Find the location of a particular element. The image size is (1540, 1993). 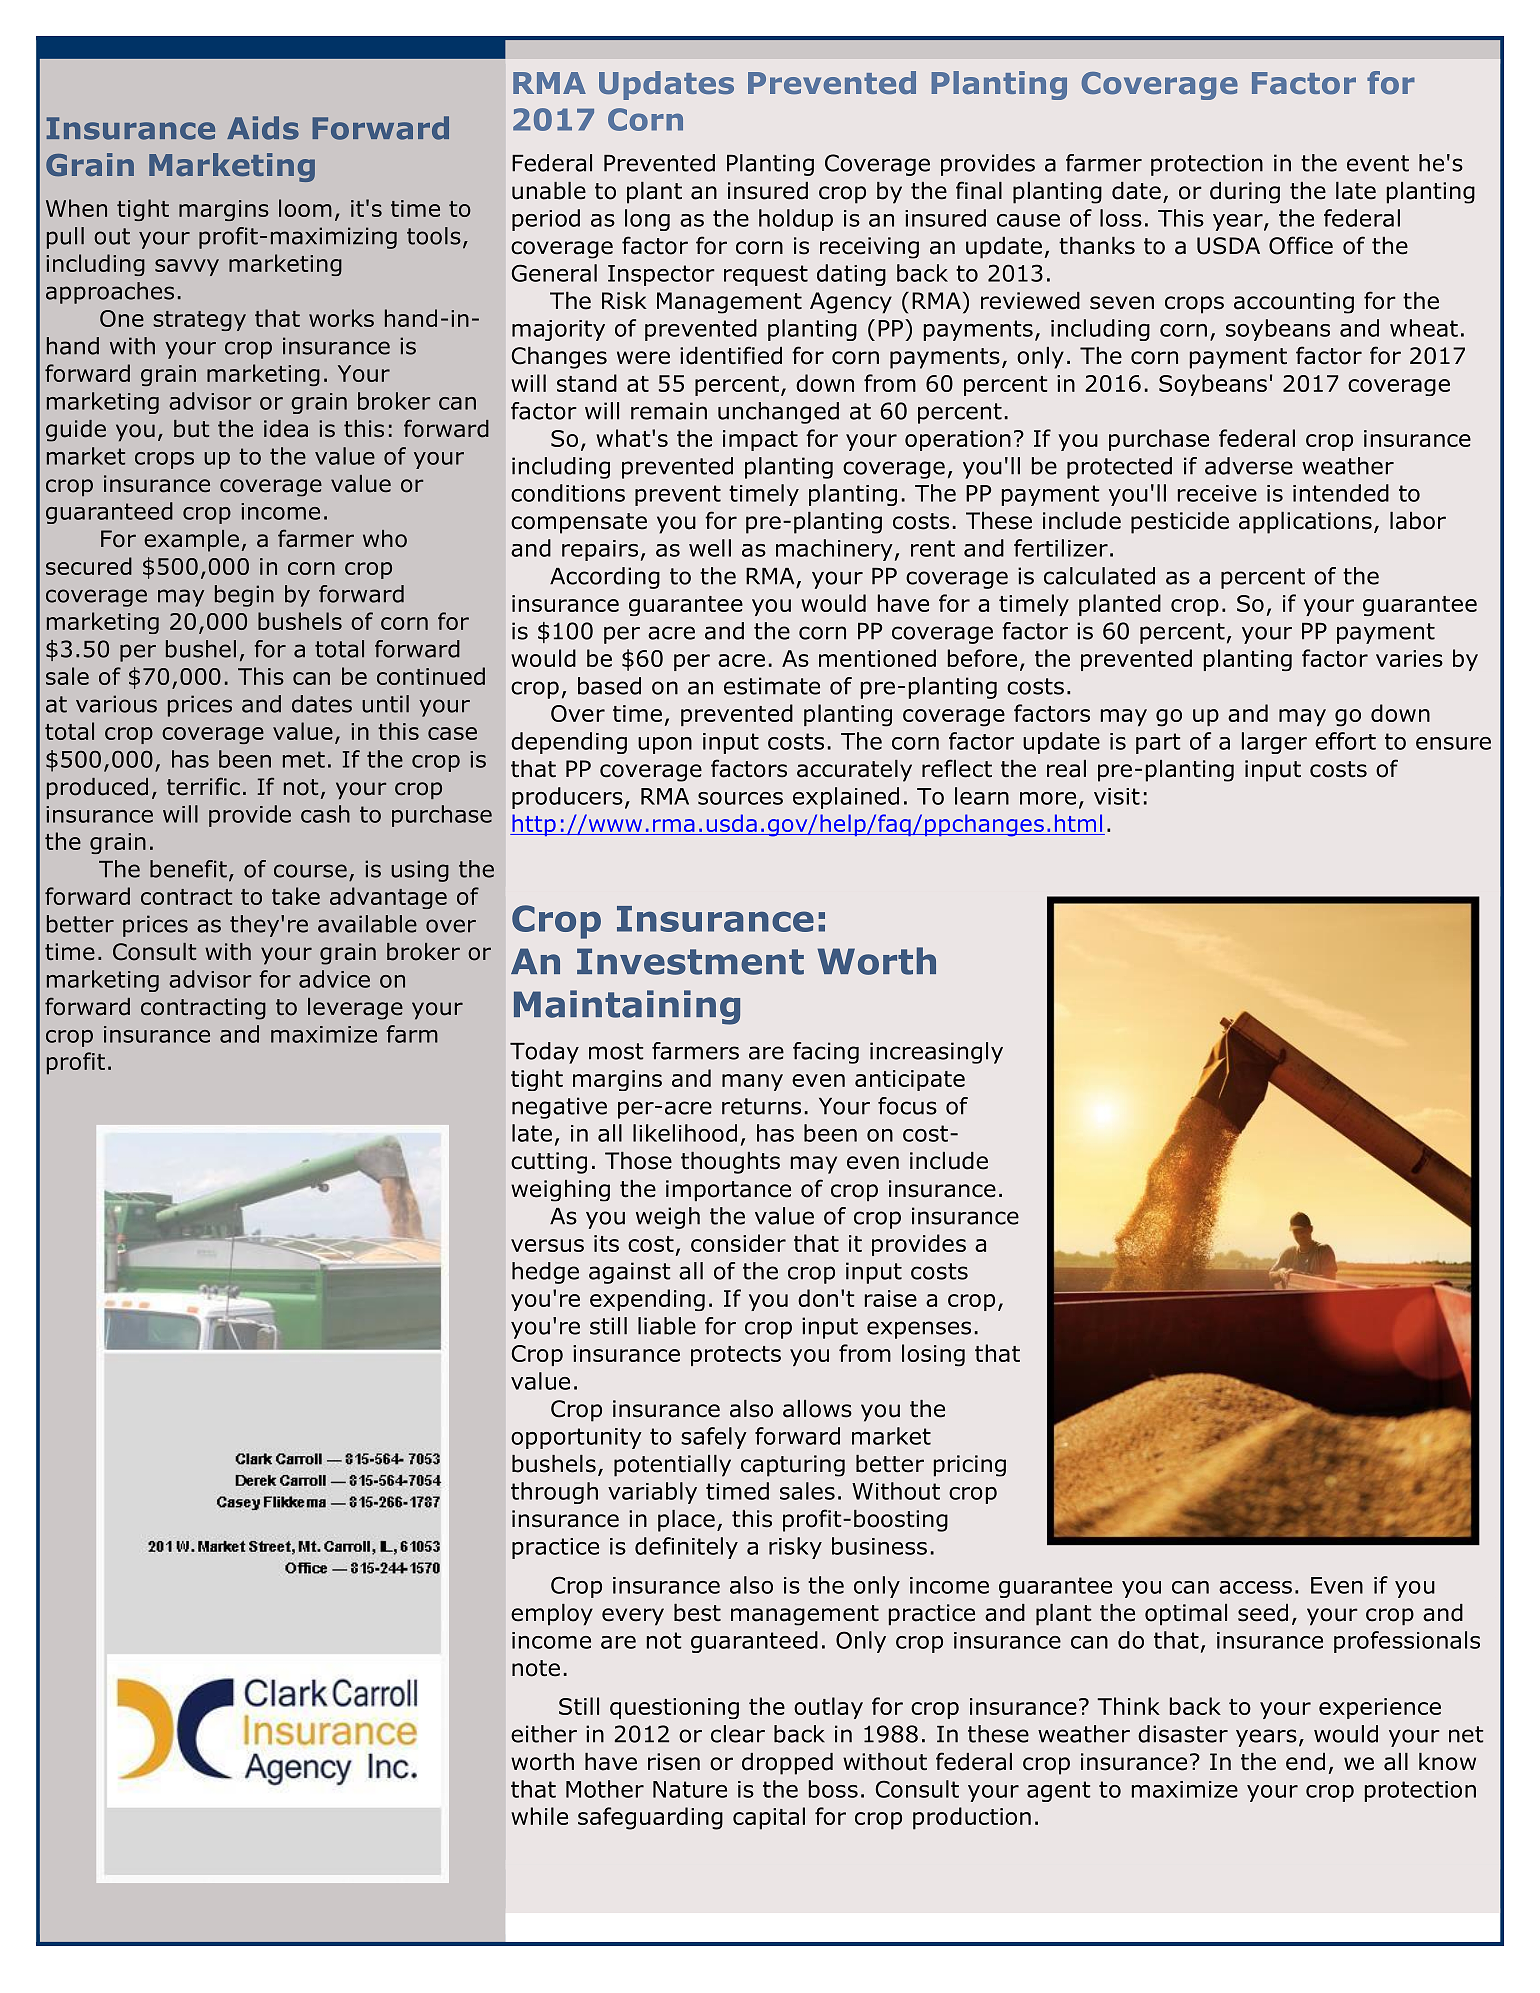

during is located at coordinates (1245, 193).
